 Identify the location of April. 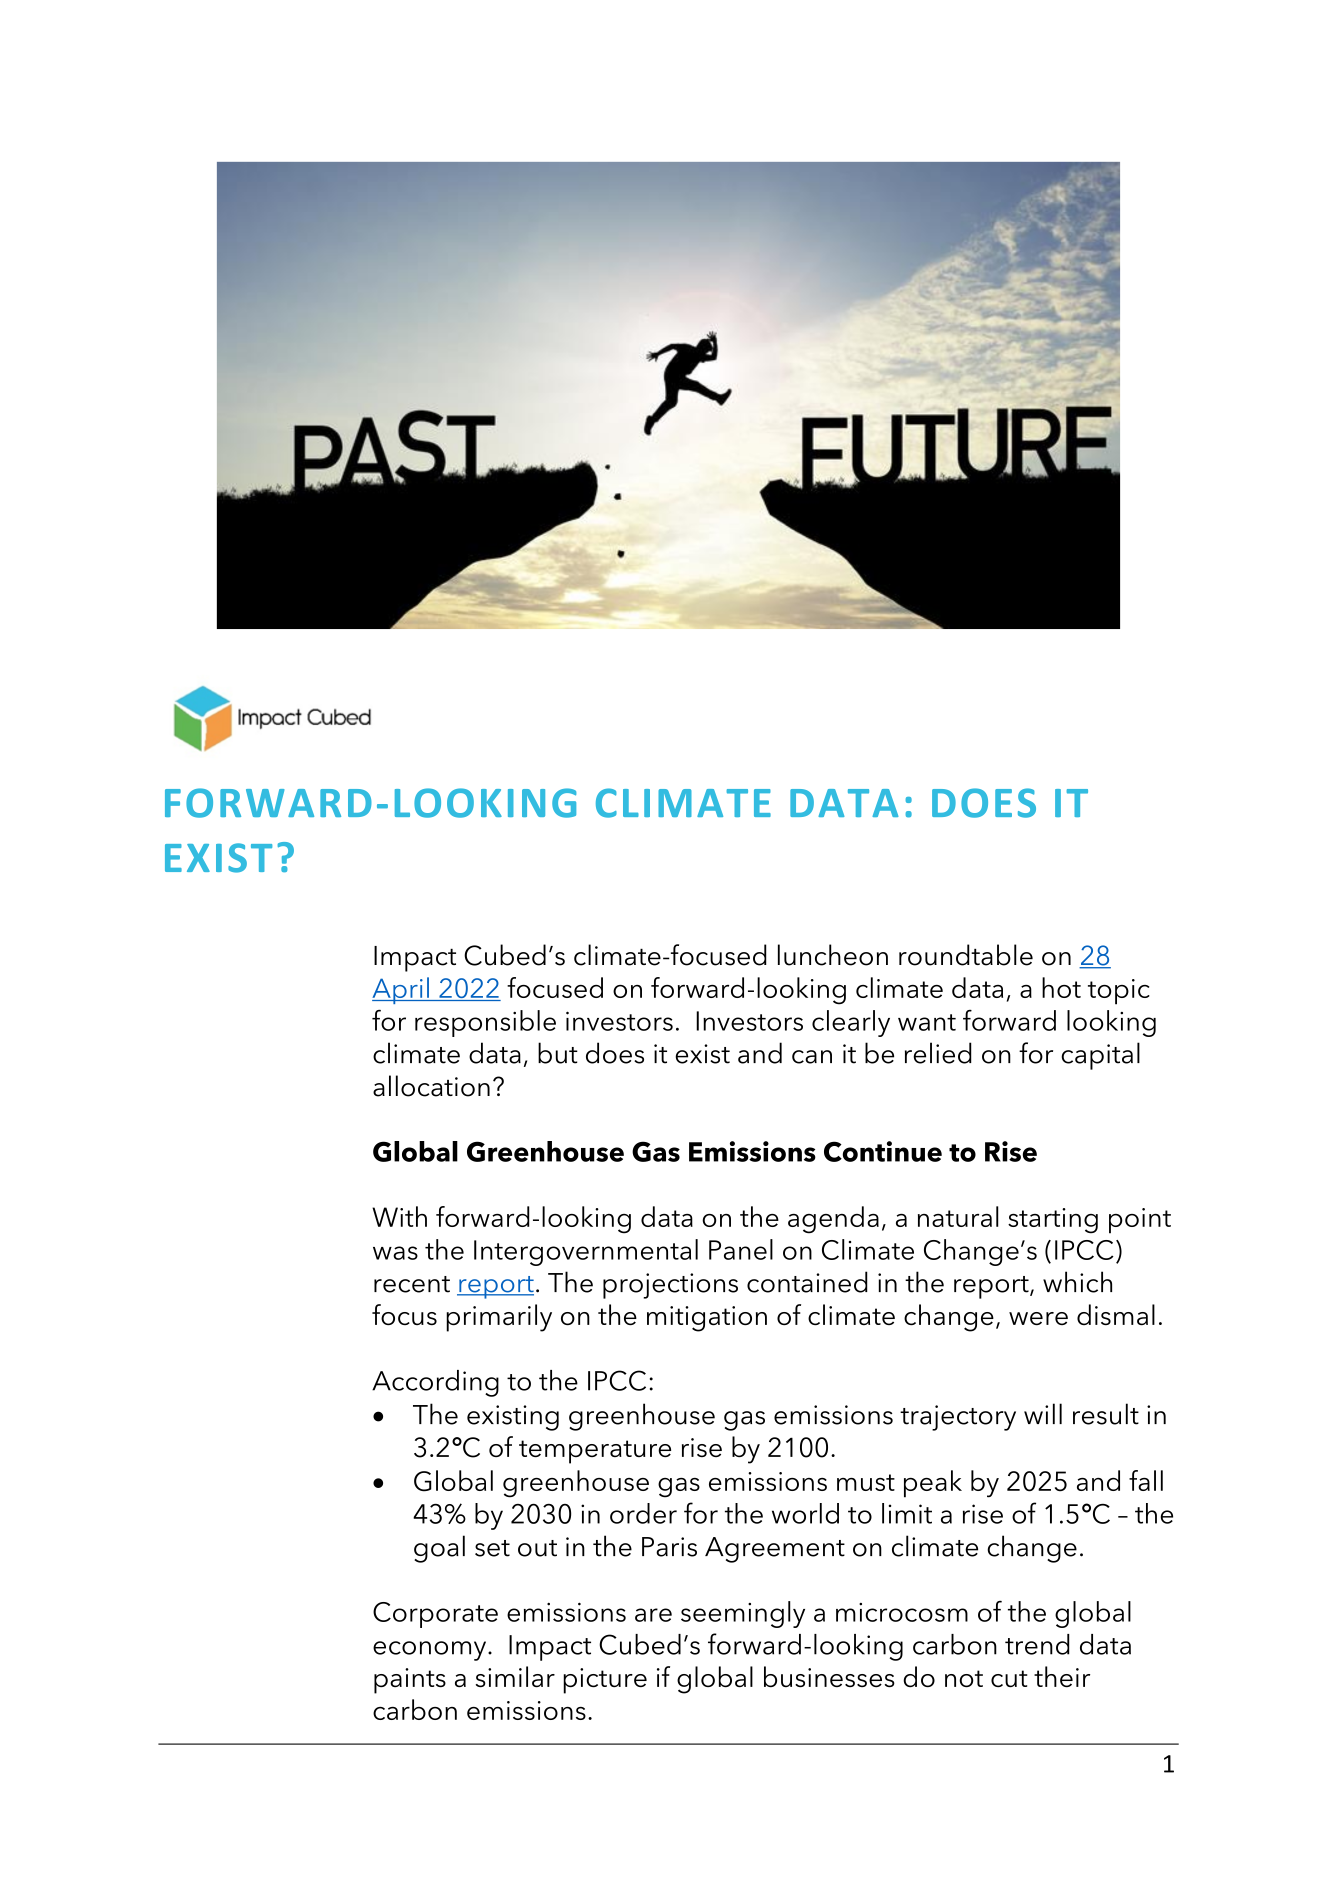
(401, 990).
